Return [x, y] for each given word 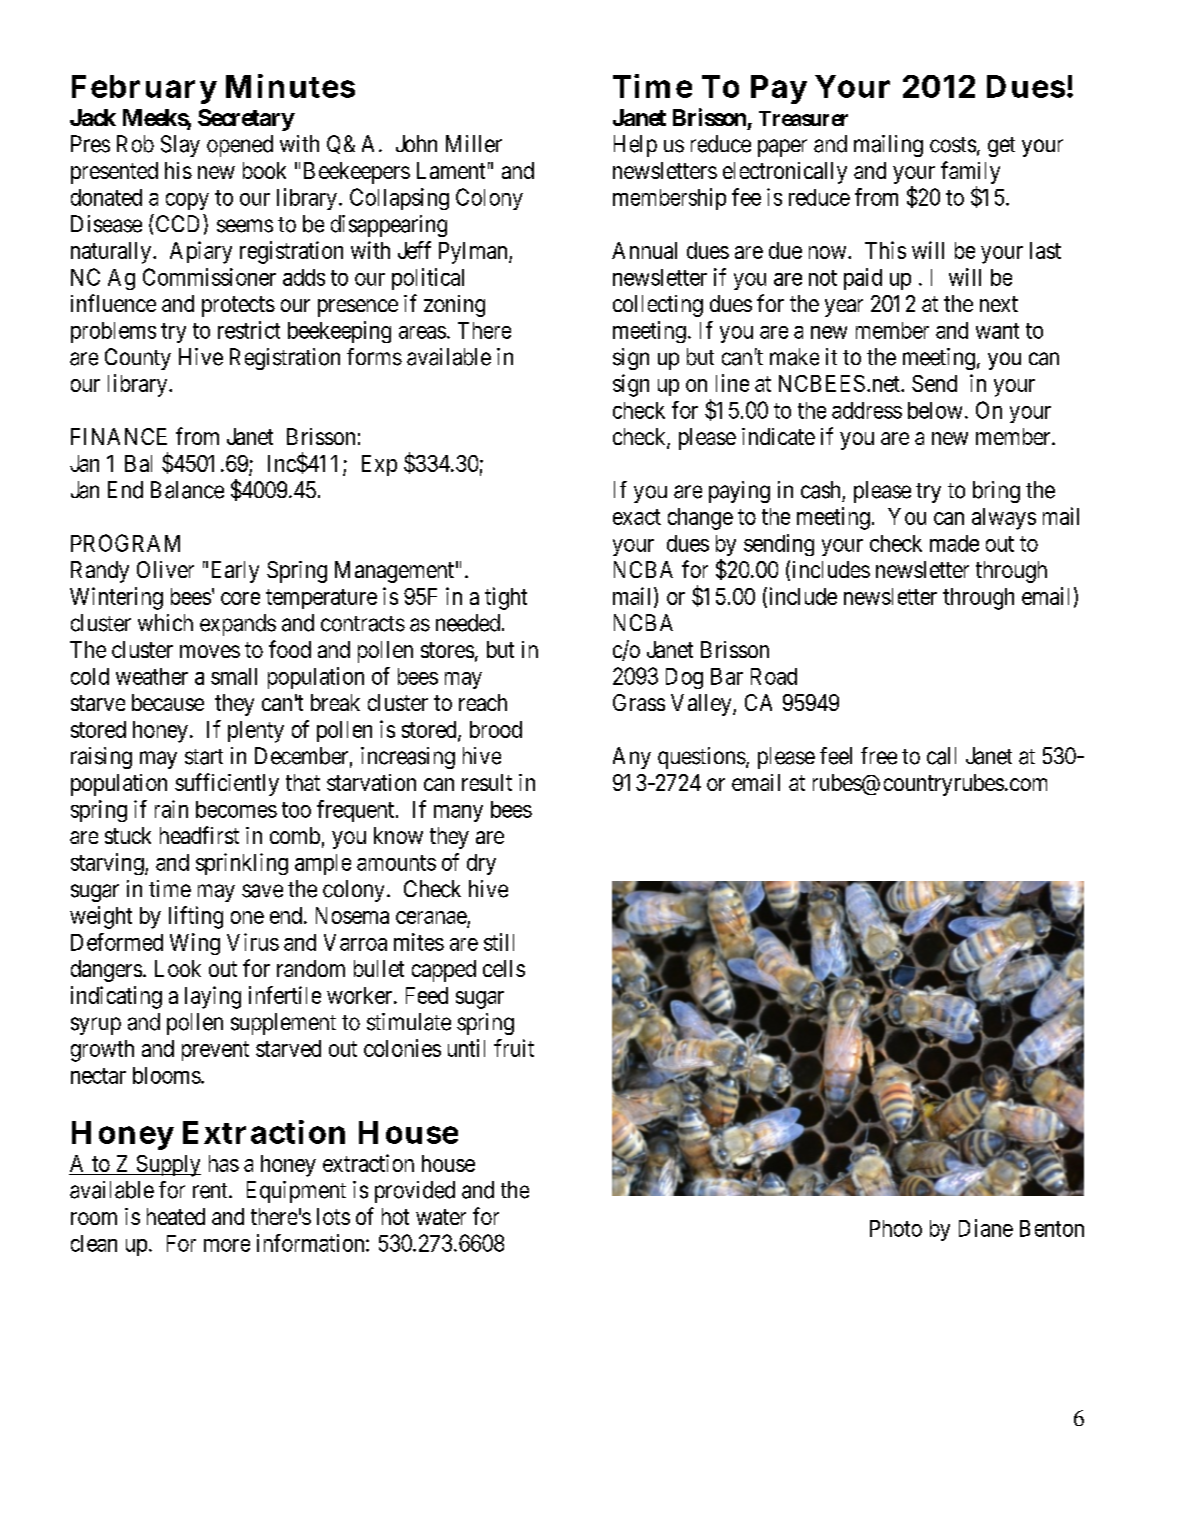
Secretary [246, 120]
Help [635, 146]
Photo [896, 1228]
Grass [639, 702]
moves [210, 651]
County [138, 359]
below [935, 410]
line [732, 383]
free [879, 756]
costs [953, 145]
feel [836, 756]
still [499, 942]
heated [176, 1216]
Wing [195, 944]
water [441, 1217]
